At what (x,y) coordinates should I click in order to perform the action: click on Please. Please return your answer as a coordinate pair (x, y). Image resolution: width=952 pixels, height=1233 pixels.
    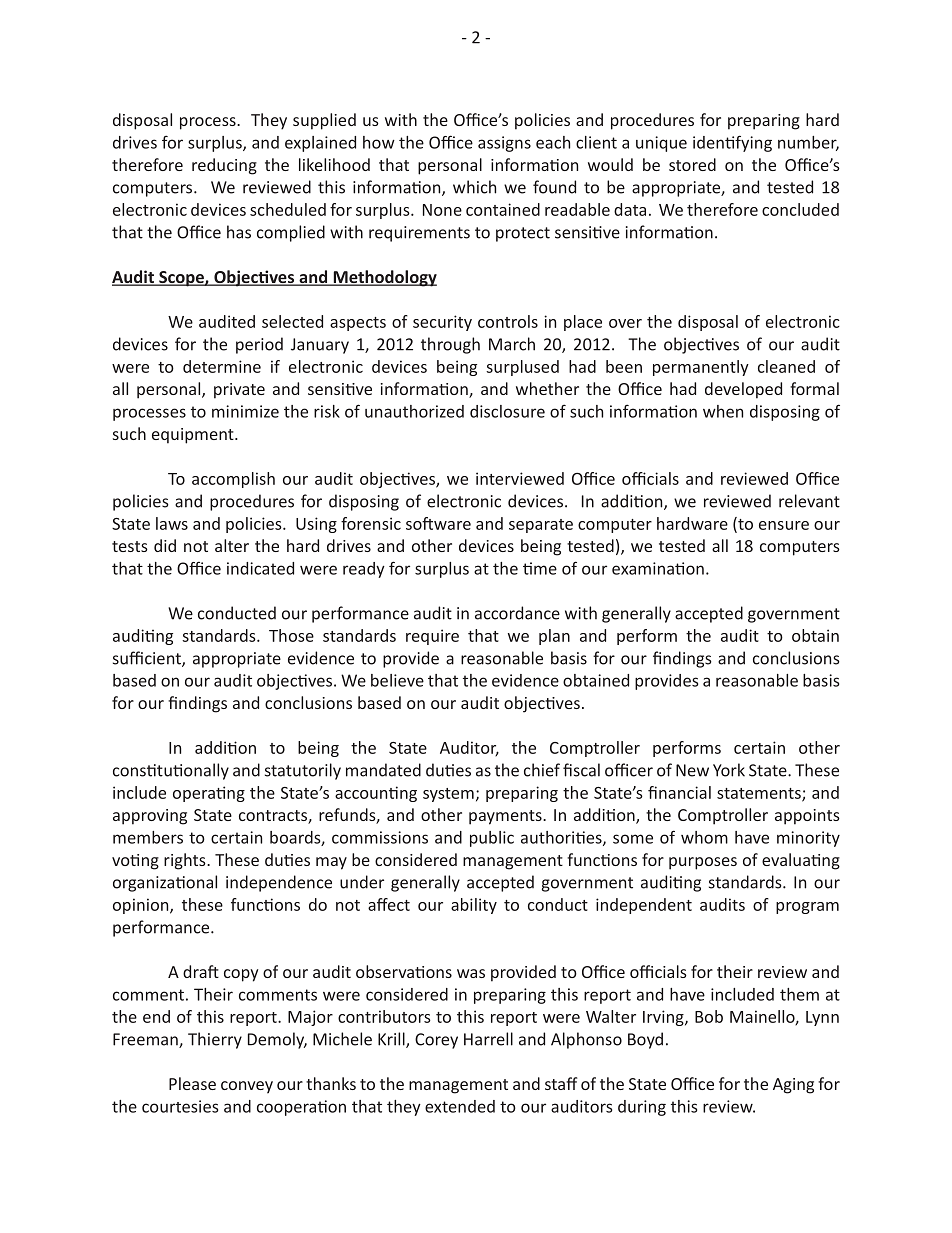
    Looking at the image, I should click on (192, 1083).
